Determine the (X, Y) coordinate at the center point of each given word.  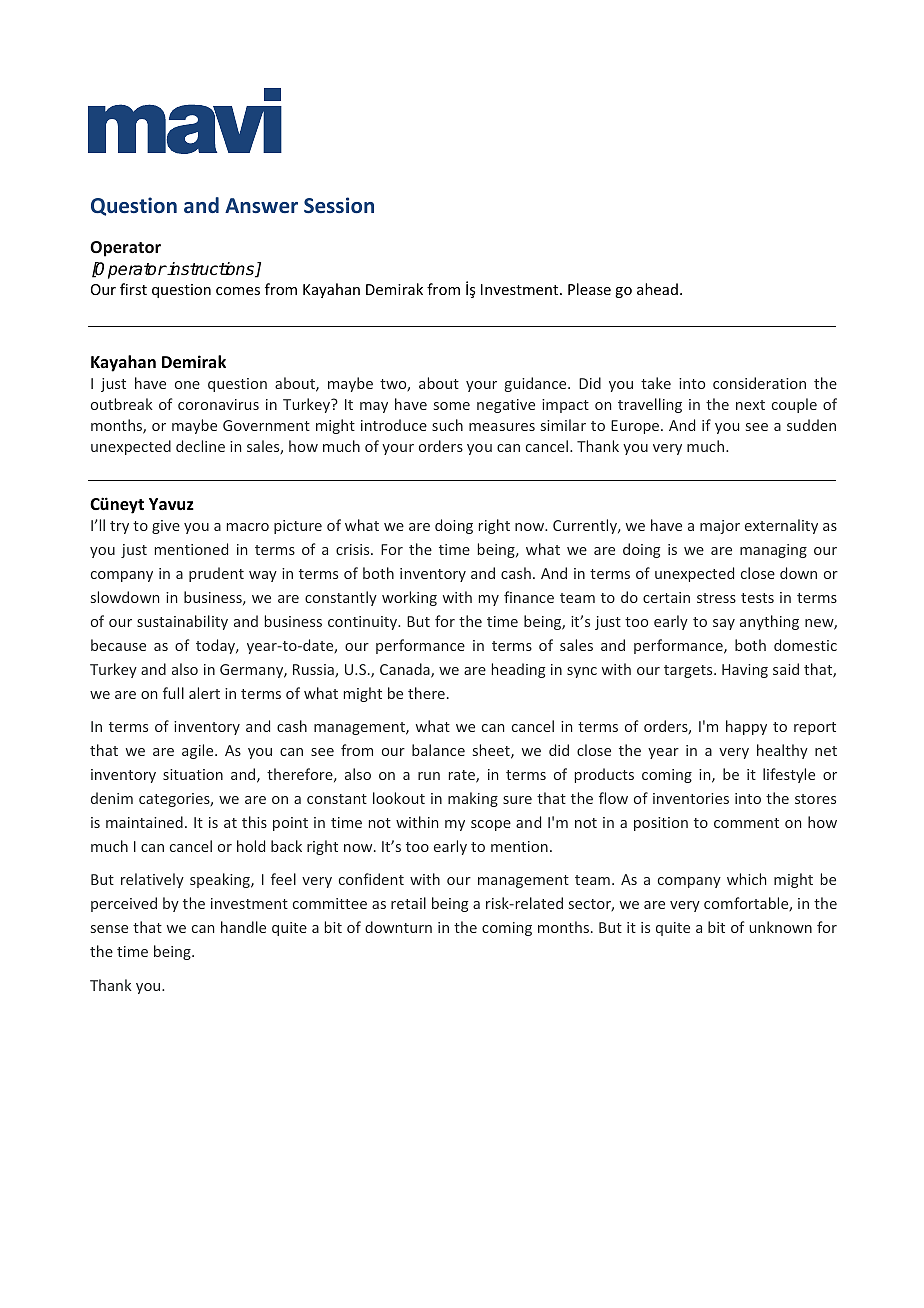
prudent (216, 574)
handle (243, 927)
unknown (780, 927)
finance (529, 597)
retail (408, 903)
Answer (261, 205)
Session (339, 205)
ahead (657, 289)
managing (773, 551)
